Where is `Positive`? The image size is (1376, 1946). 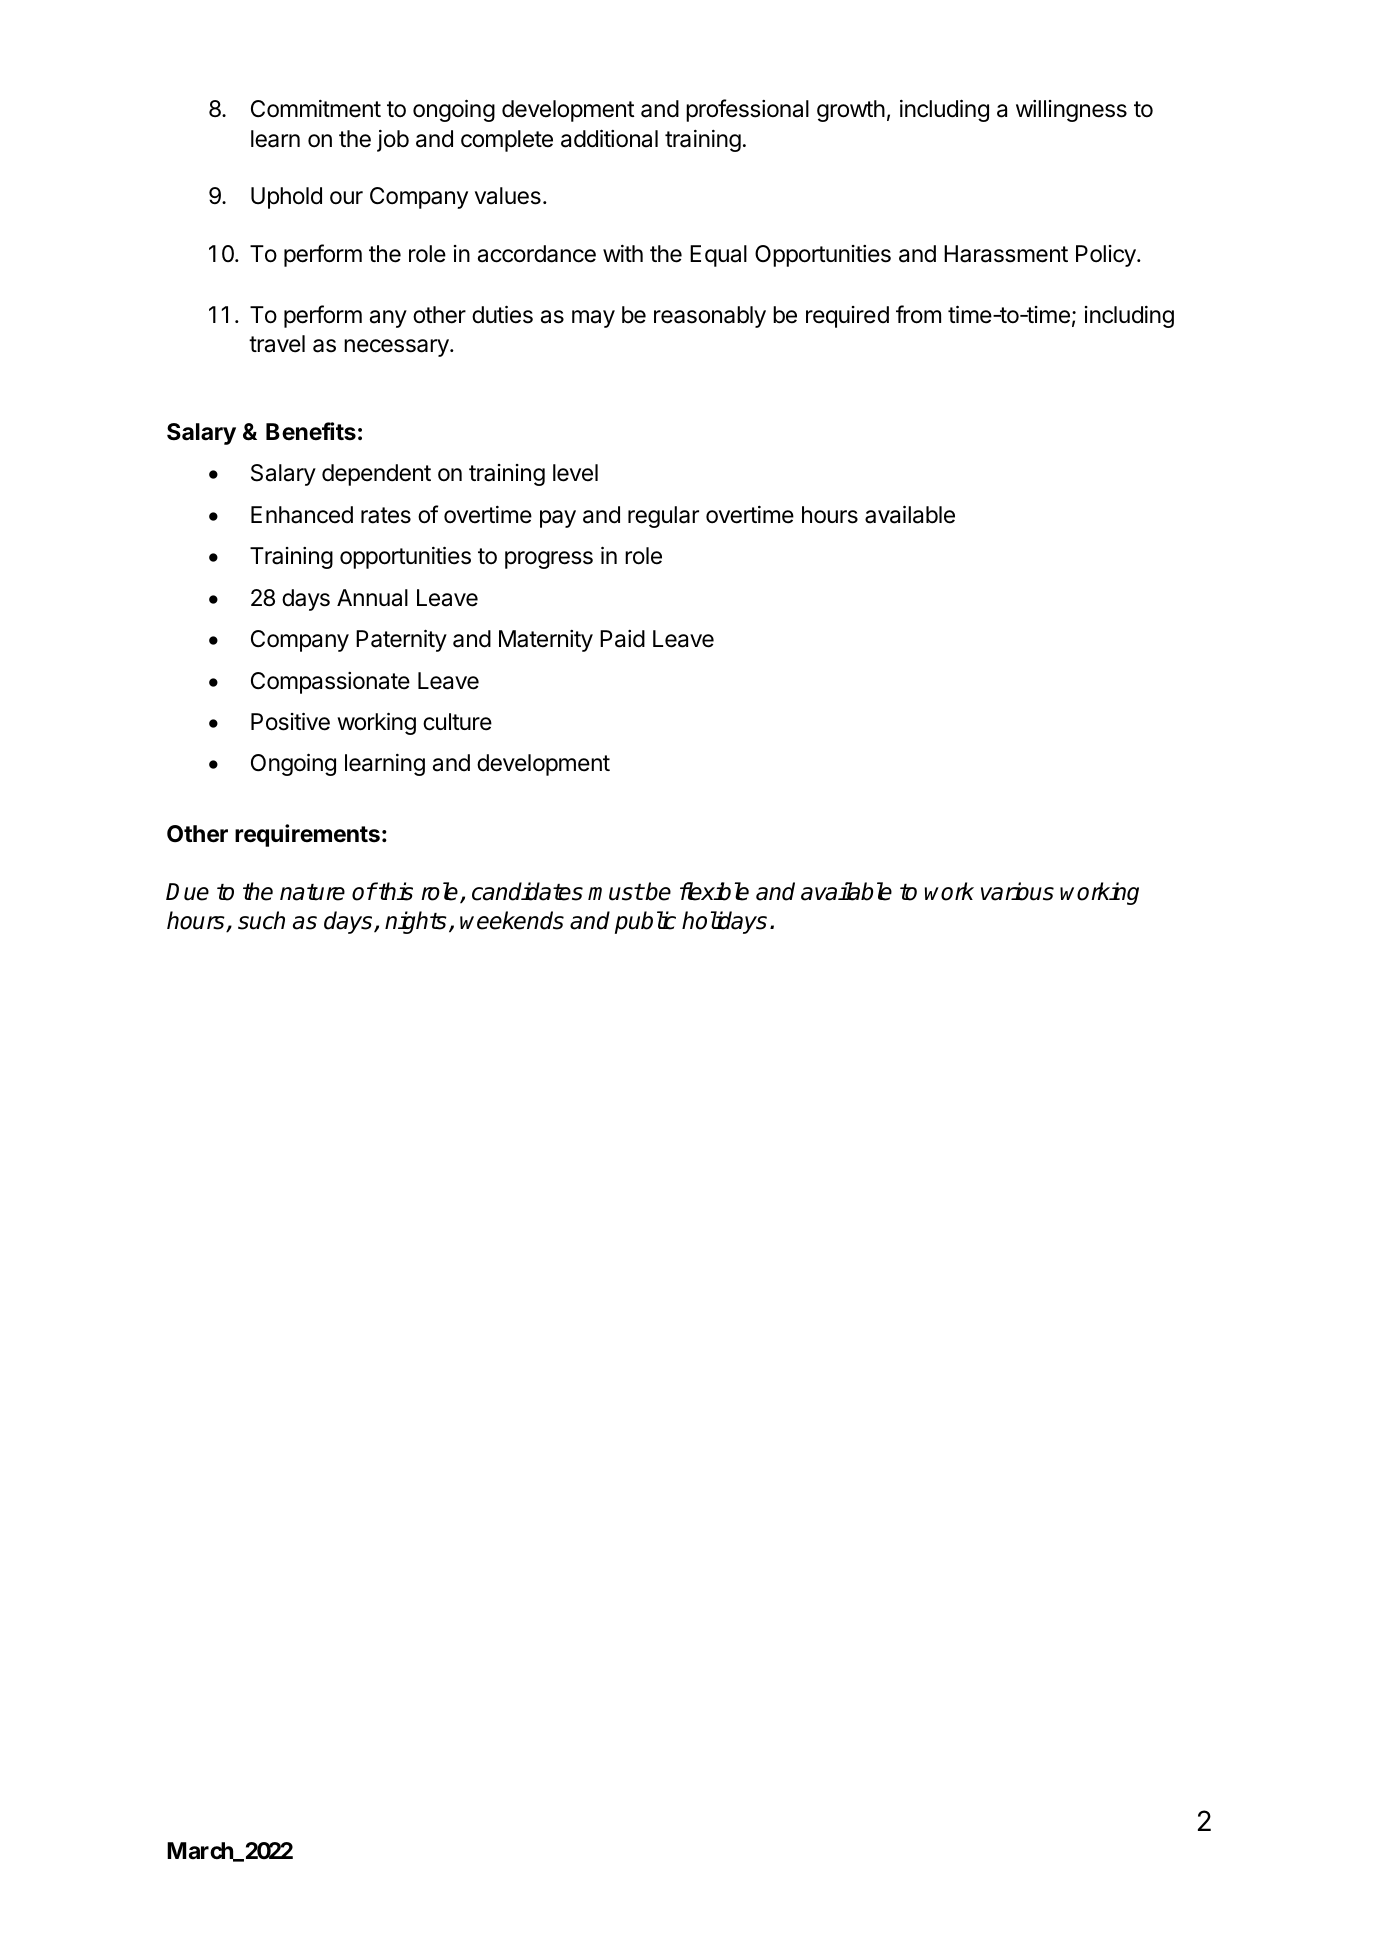 Positive is located at coordinates (290, 721).
